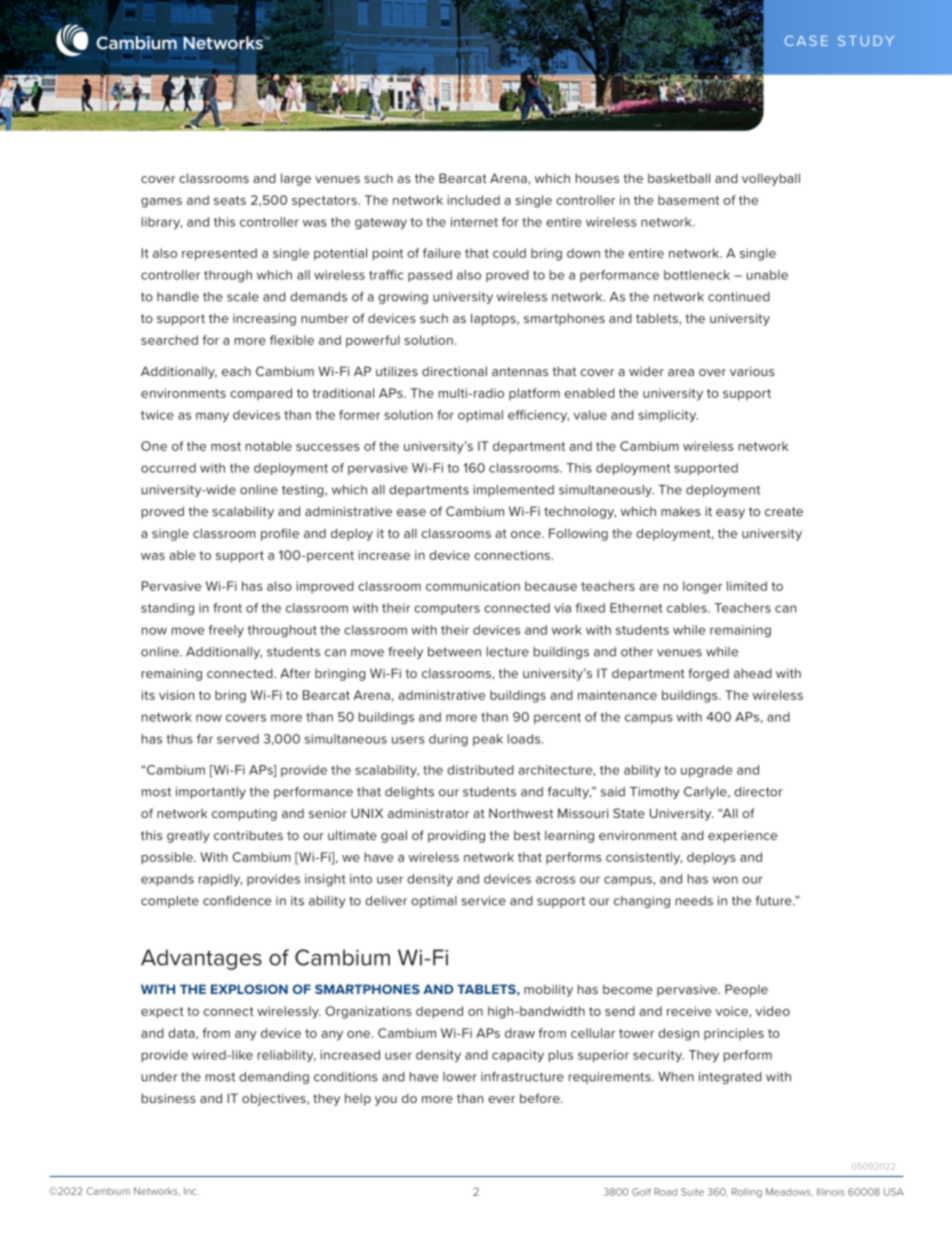 This screenshot has height=1233, width=952. I want to click on After, so click(295, 673).
